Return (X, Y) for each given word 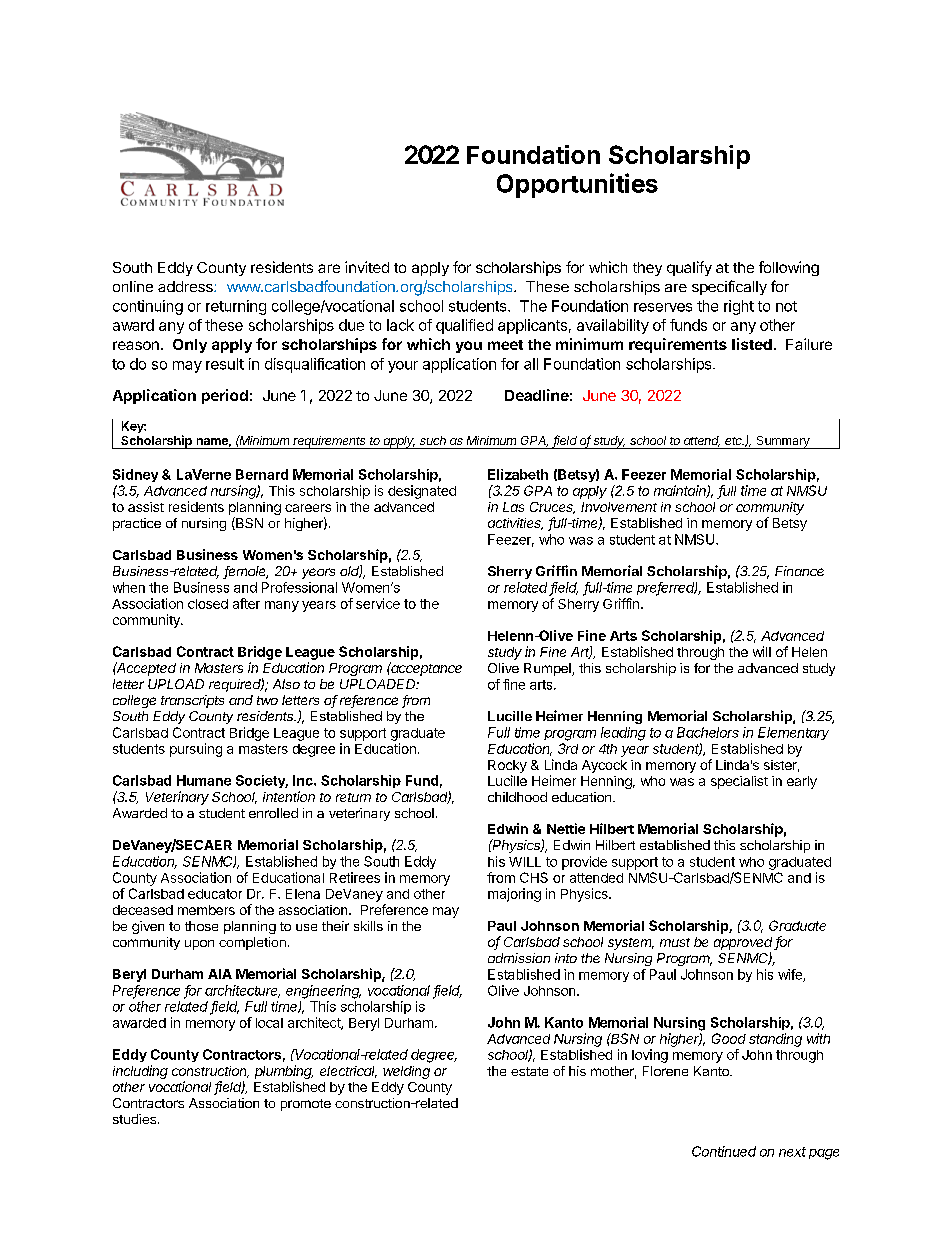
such (433, 440)
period (225, 396)
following (789, 268)
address (186, 286)
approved (744, 943)
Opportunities (577, 185)
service (378, 603)
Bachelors (708, 732)
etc (734, 441)
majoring (514, 895)
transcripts (192, 701)
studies (134, 1119)
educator (215, 894)
